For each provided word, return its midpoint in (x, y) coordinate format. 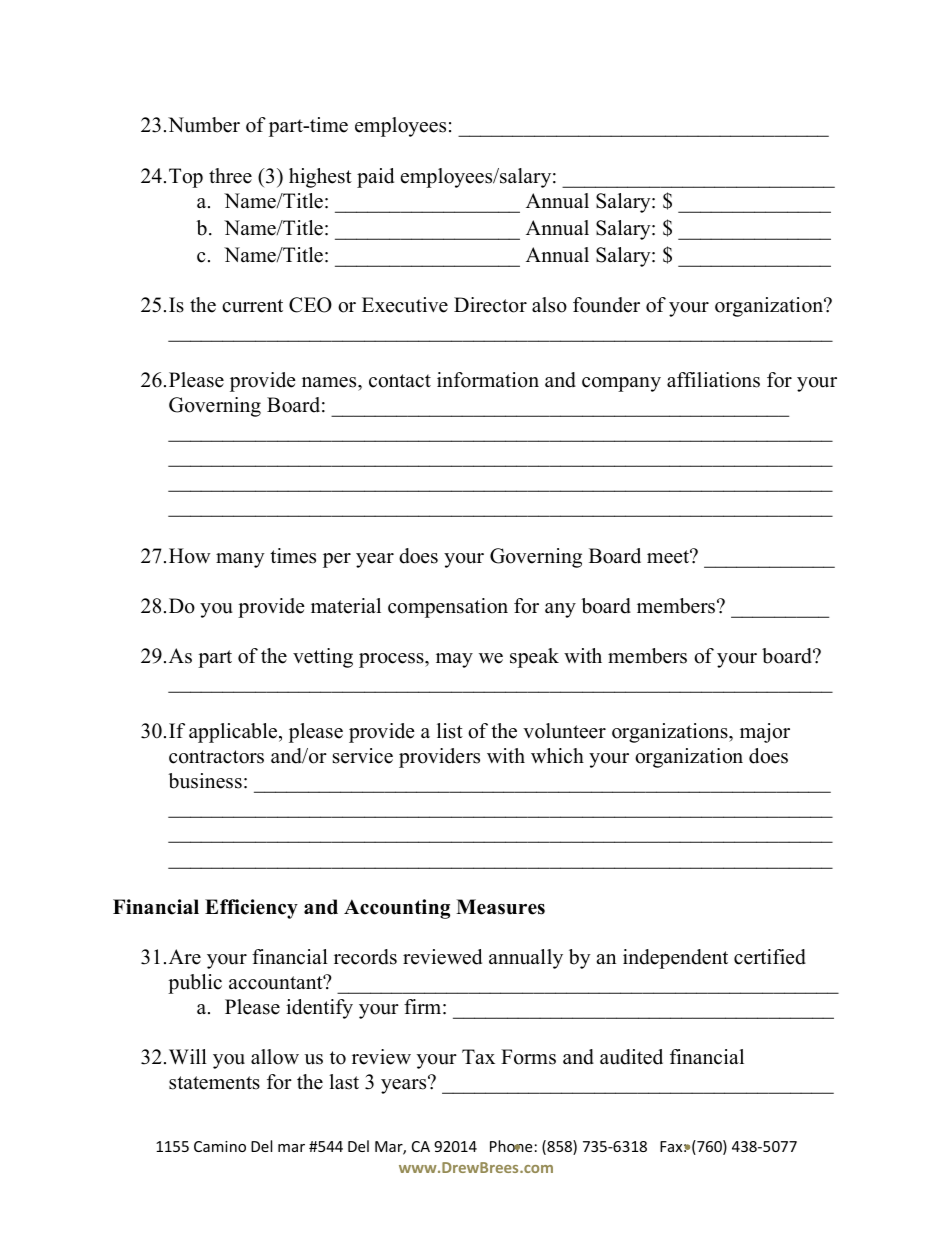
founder (606, 305)
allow (275, 1057)
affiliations (713, 380)
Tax (478, 1056)
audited (631, 1057)
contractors (216, 757)
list (450, 731)
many (240, 560)
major (765, 733)
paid (375, 178)
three (230, 176)
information (488, 380)
